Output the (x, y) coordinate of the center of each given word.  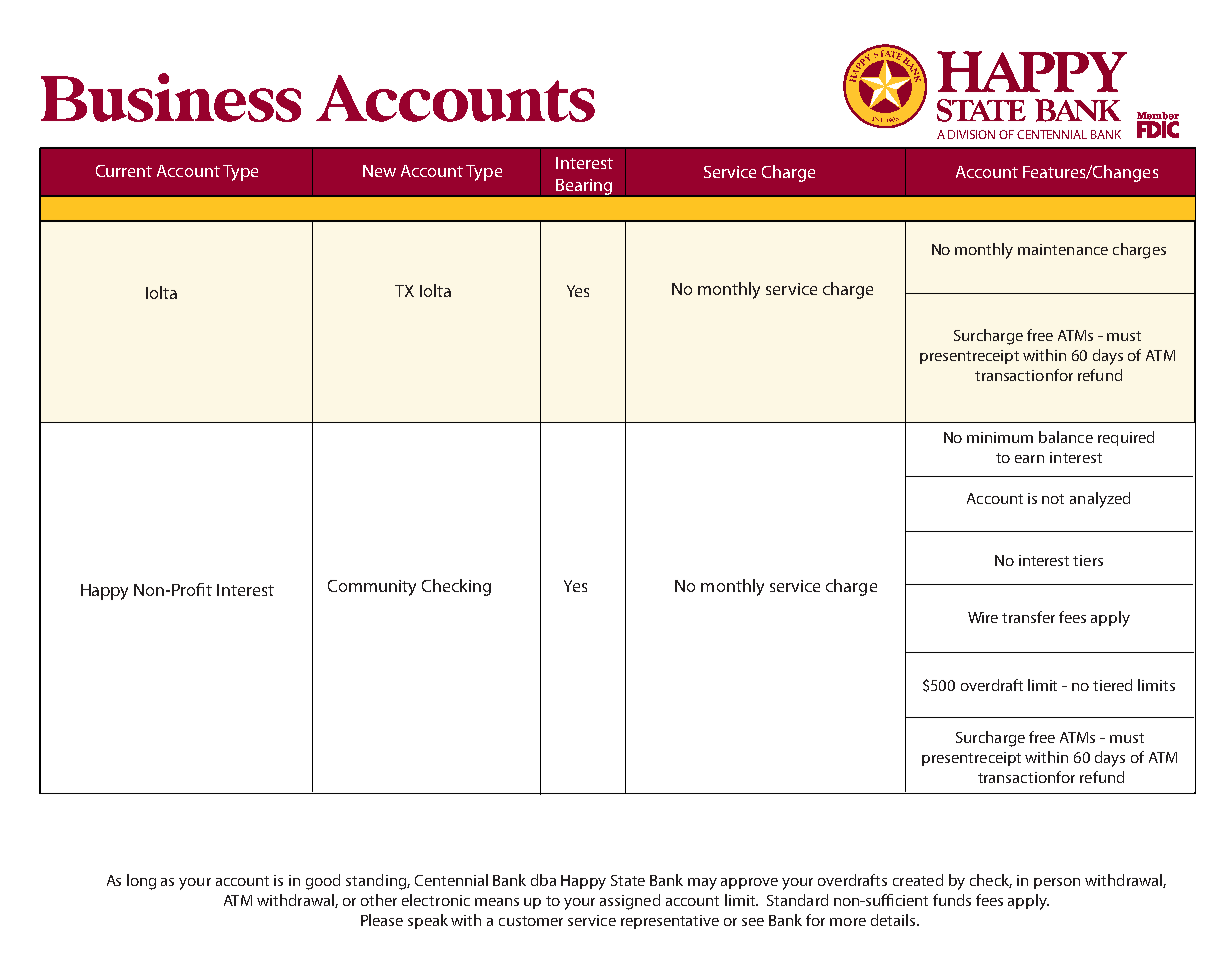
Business (171, 97)
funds (952, 900)
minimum (1000, 437)
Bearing (584, 188)
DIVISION (971, 134)
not (1053, 499)
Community (372, 588)
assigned (630, 902)
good (323, 882)
